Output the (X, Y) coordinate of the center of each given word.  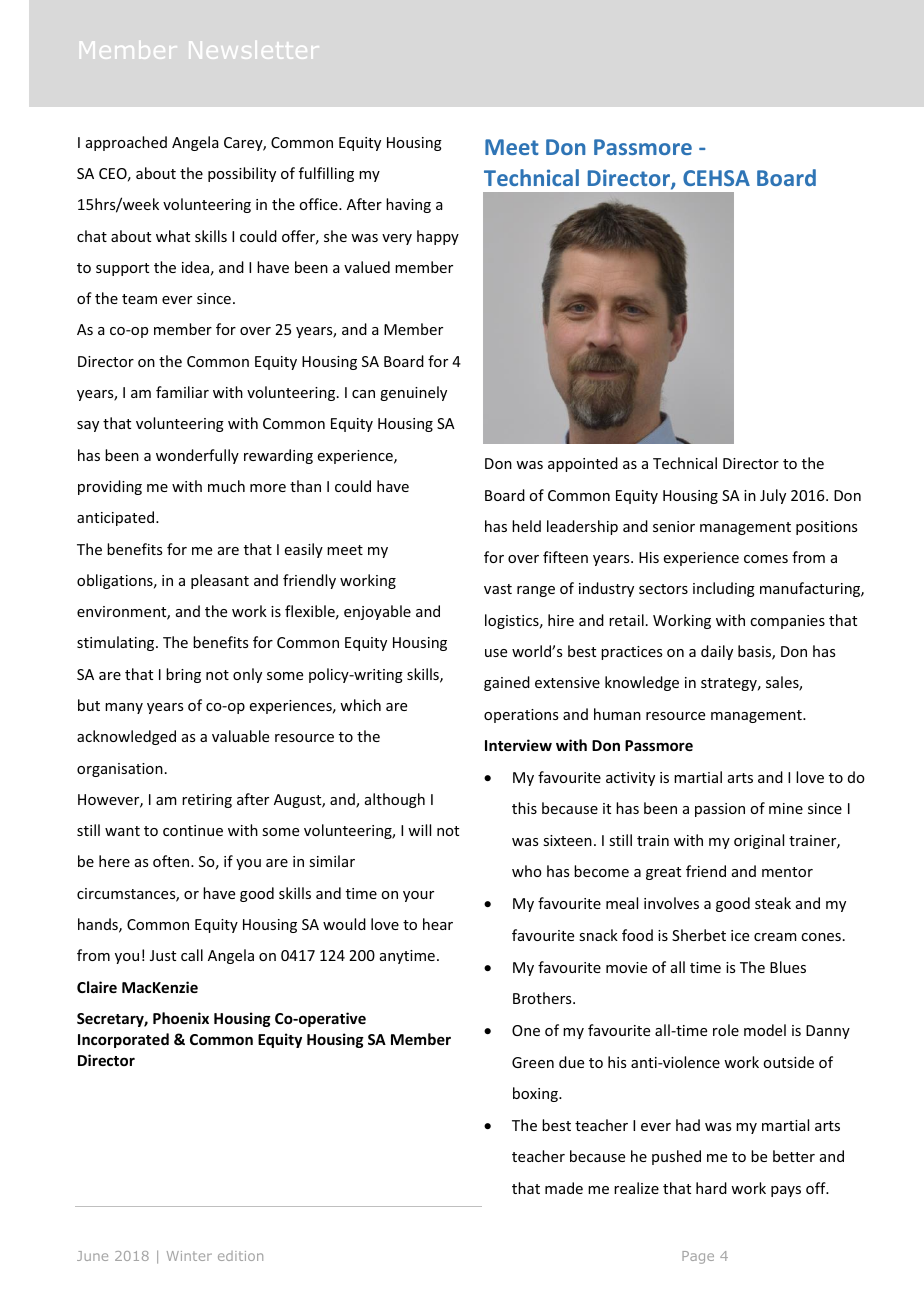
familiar (182, 392)
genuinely (413, 393)
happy (438, 237)
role (726, 1030)
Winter (189, 1256)
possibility (242, 174)
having (408, 205)
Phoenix (181, 1018)
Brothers (543, 998)
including (724, 589)
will (419, 830)
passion (720, 810)
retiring (207, 801)
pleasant (220, 581)
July (773, 496)
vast (498, 589)
